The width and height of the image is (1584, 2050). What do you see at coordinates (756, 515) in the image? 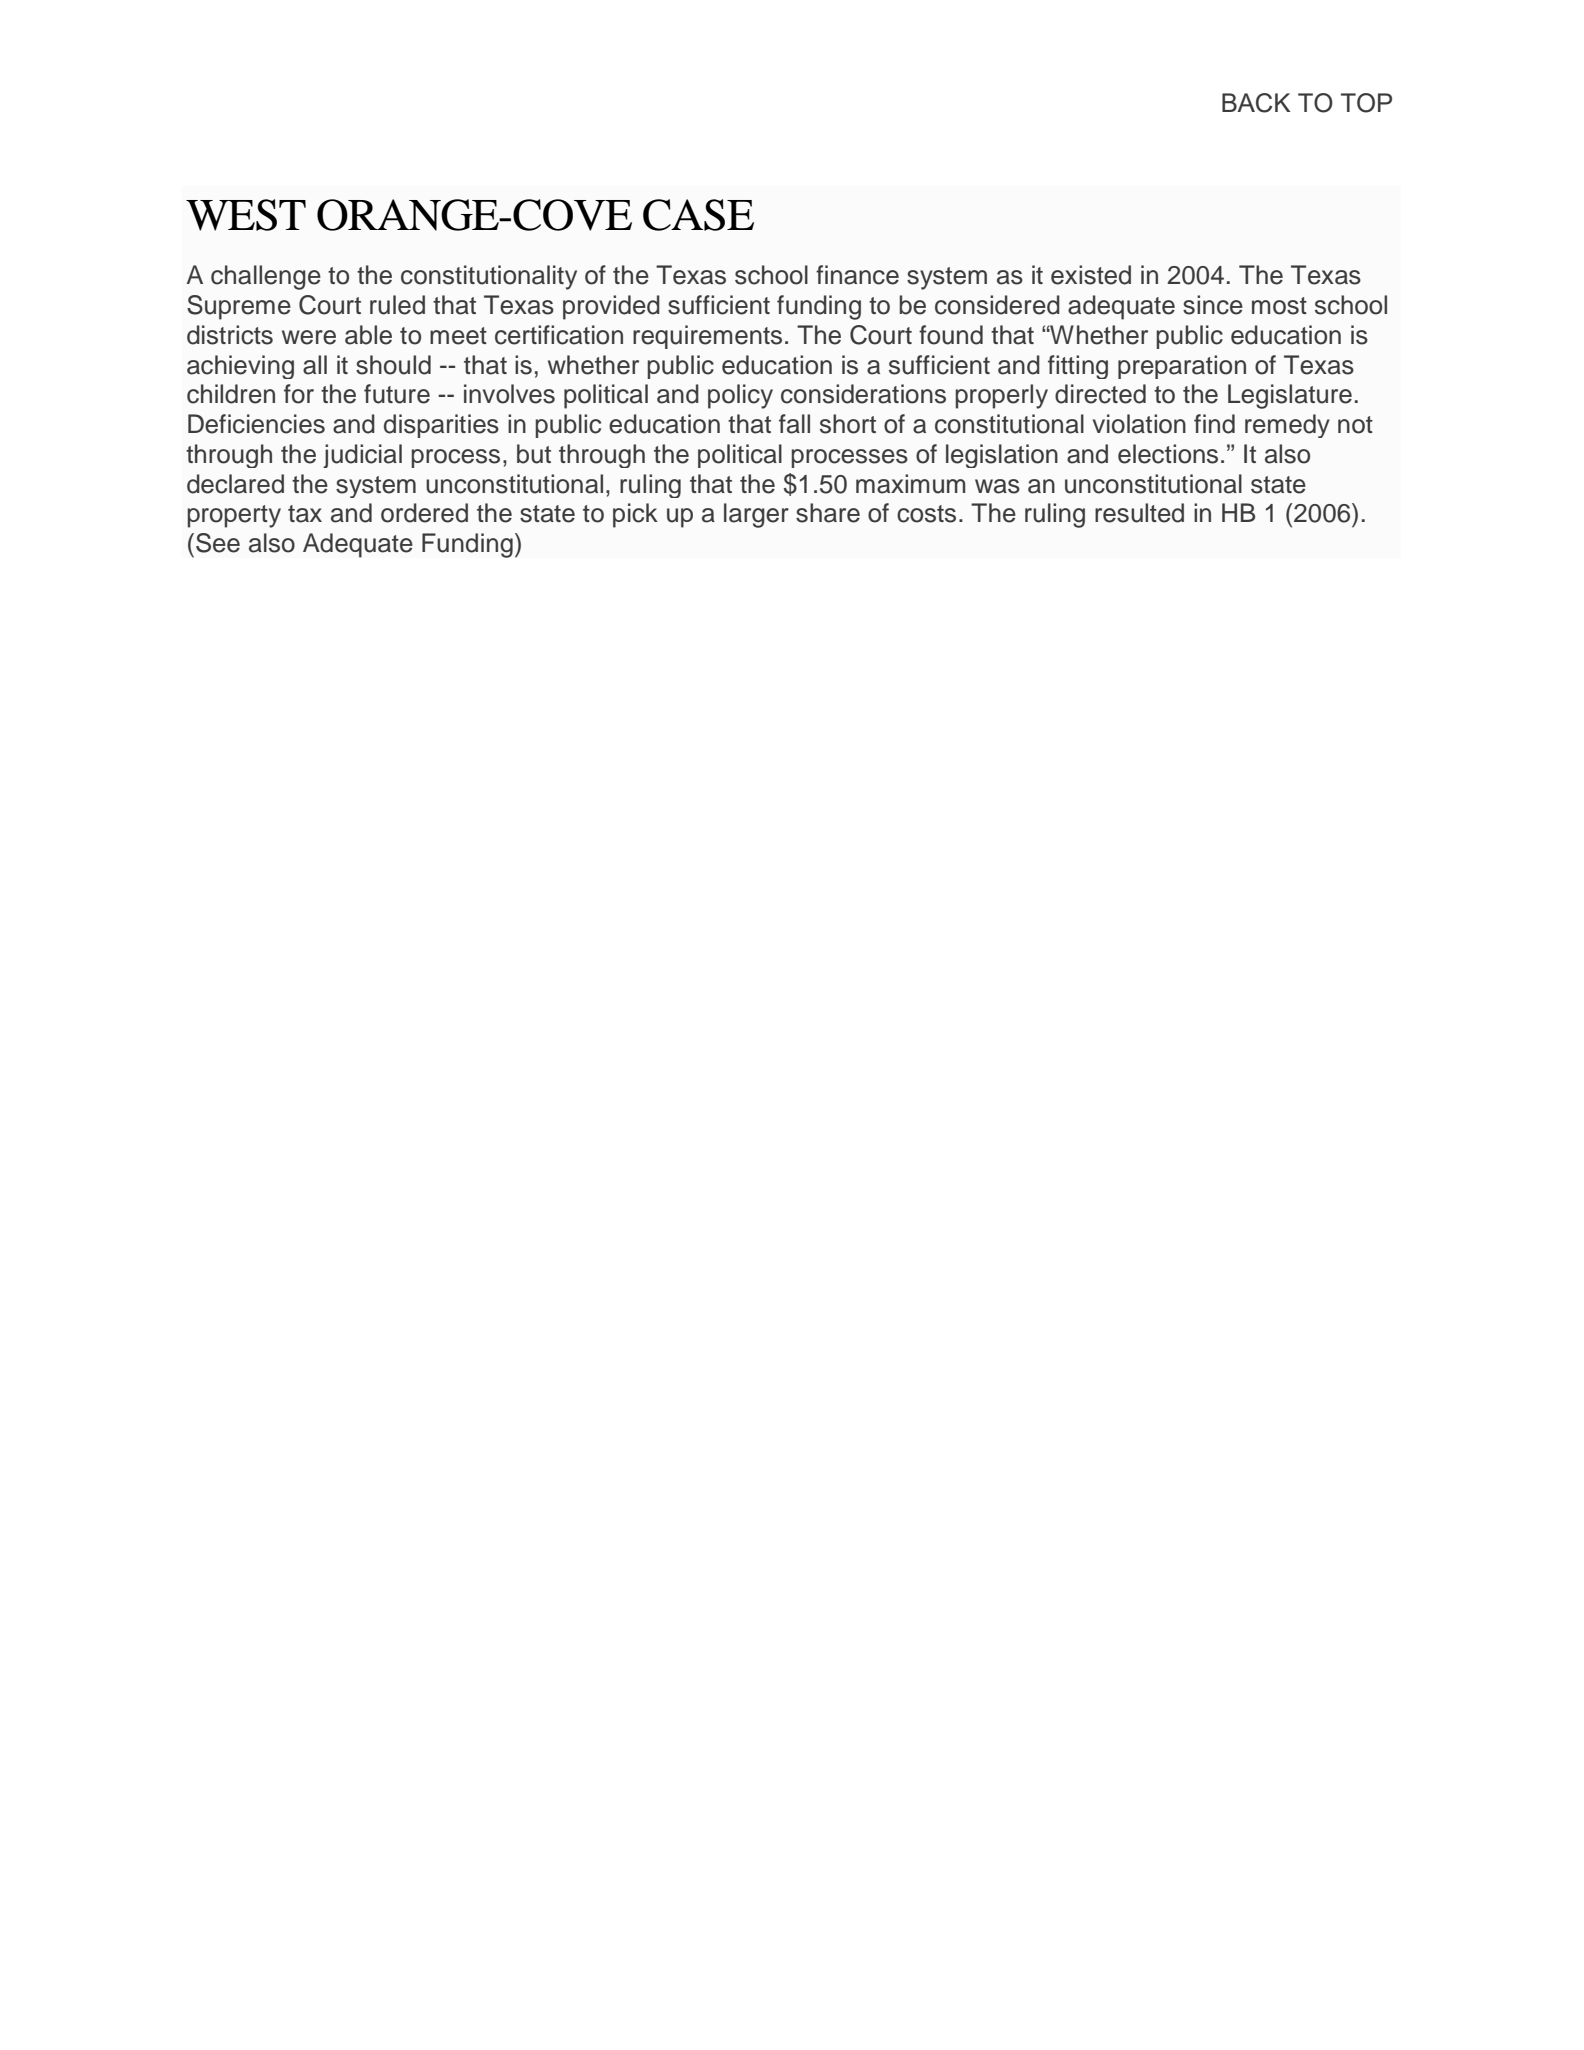
I see `larger` at bounding box center [756, 515].
